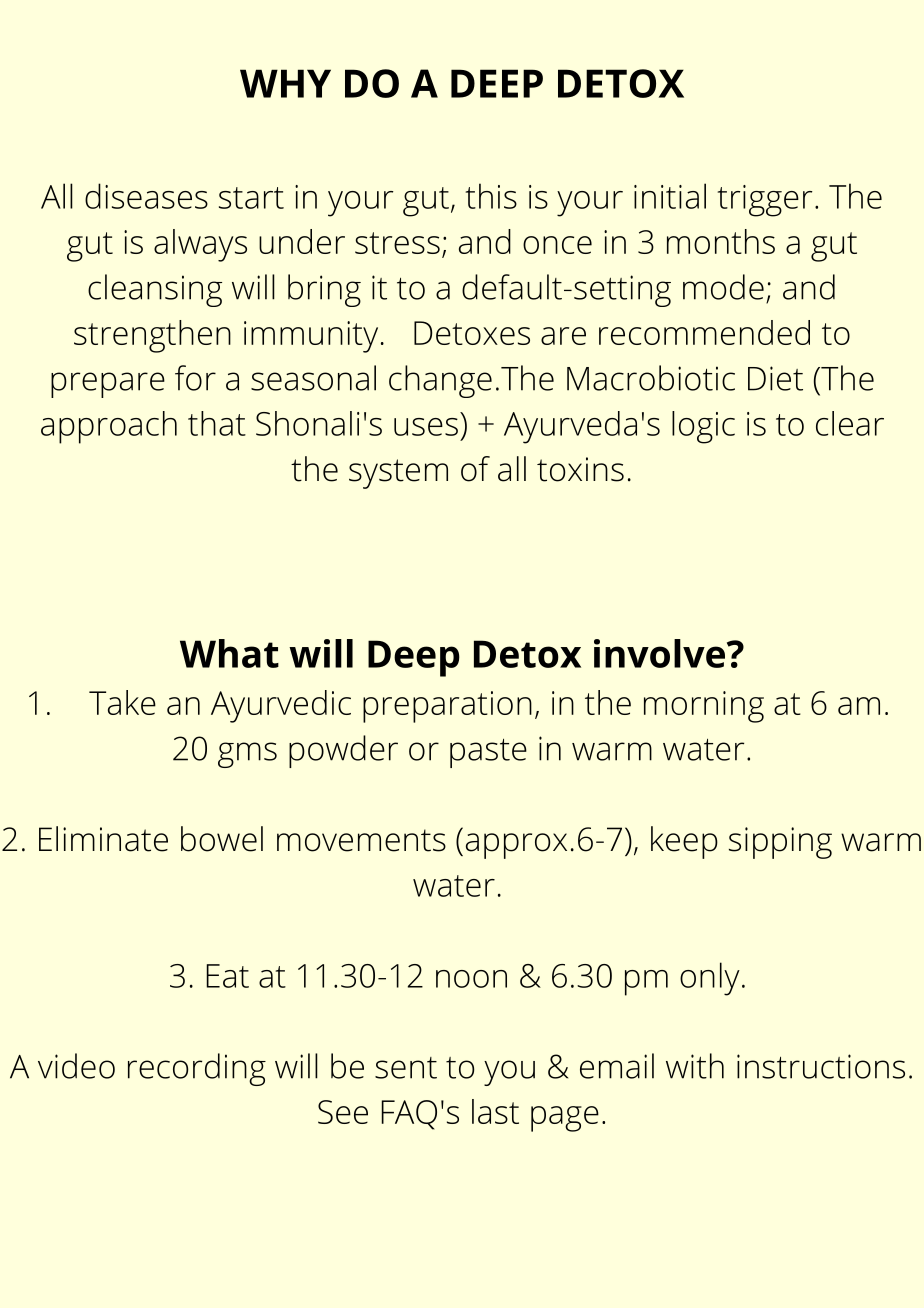  Describe the element at coordinates (491, 196) in the screenshot. I see `this` at that location.
